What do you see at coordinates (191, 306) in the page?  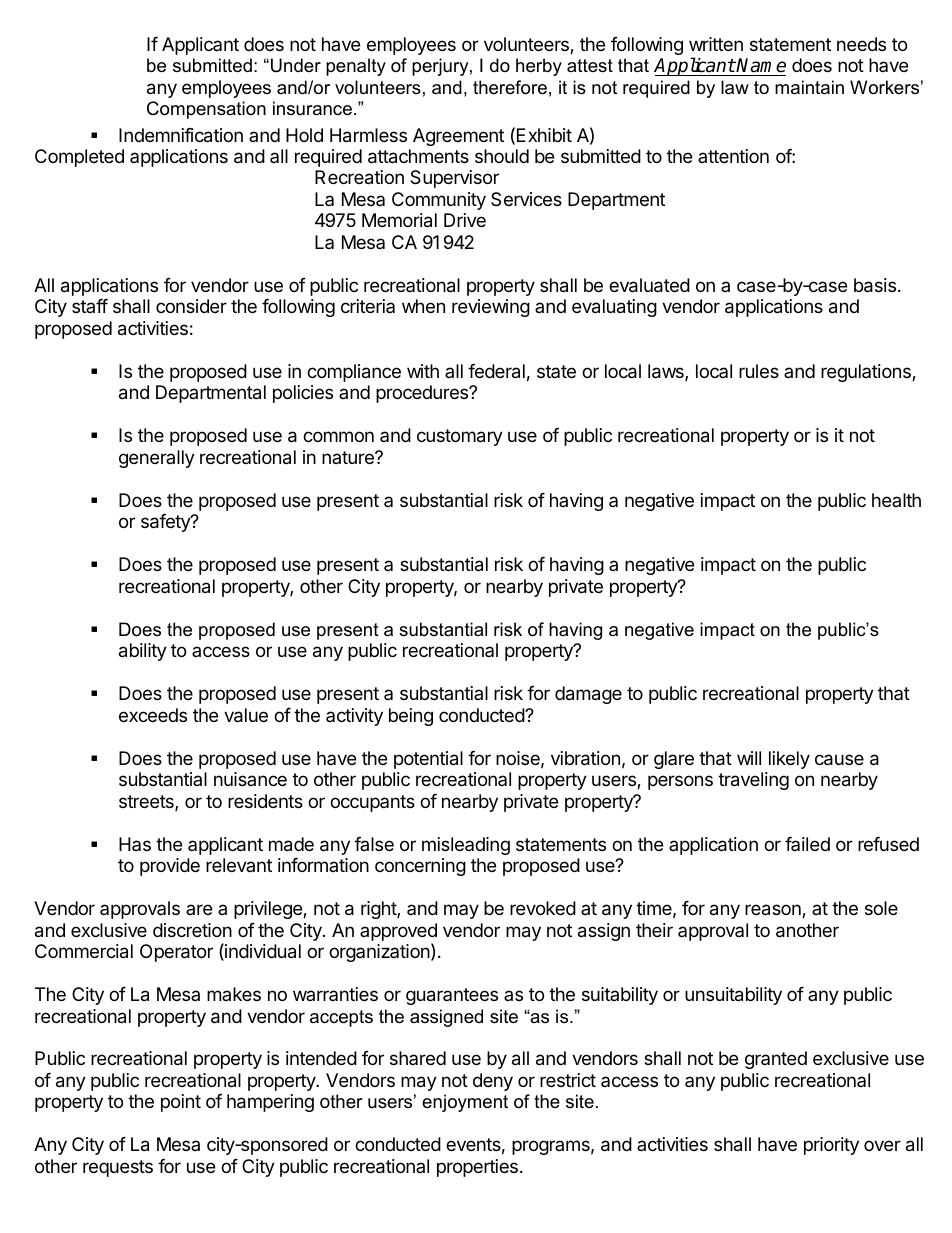 I see `consider` at bounding box center [191, 306].
